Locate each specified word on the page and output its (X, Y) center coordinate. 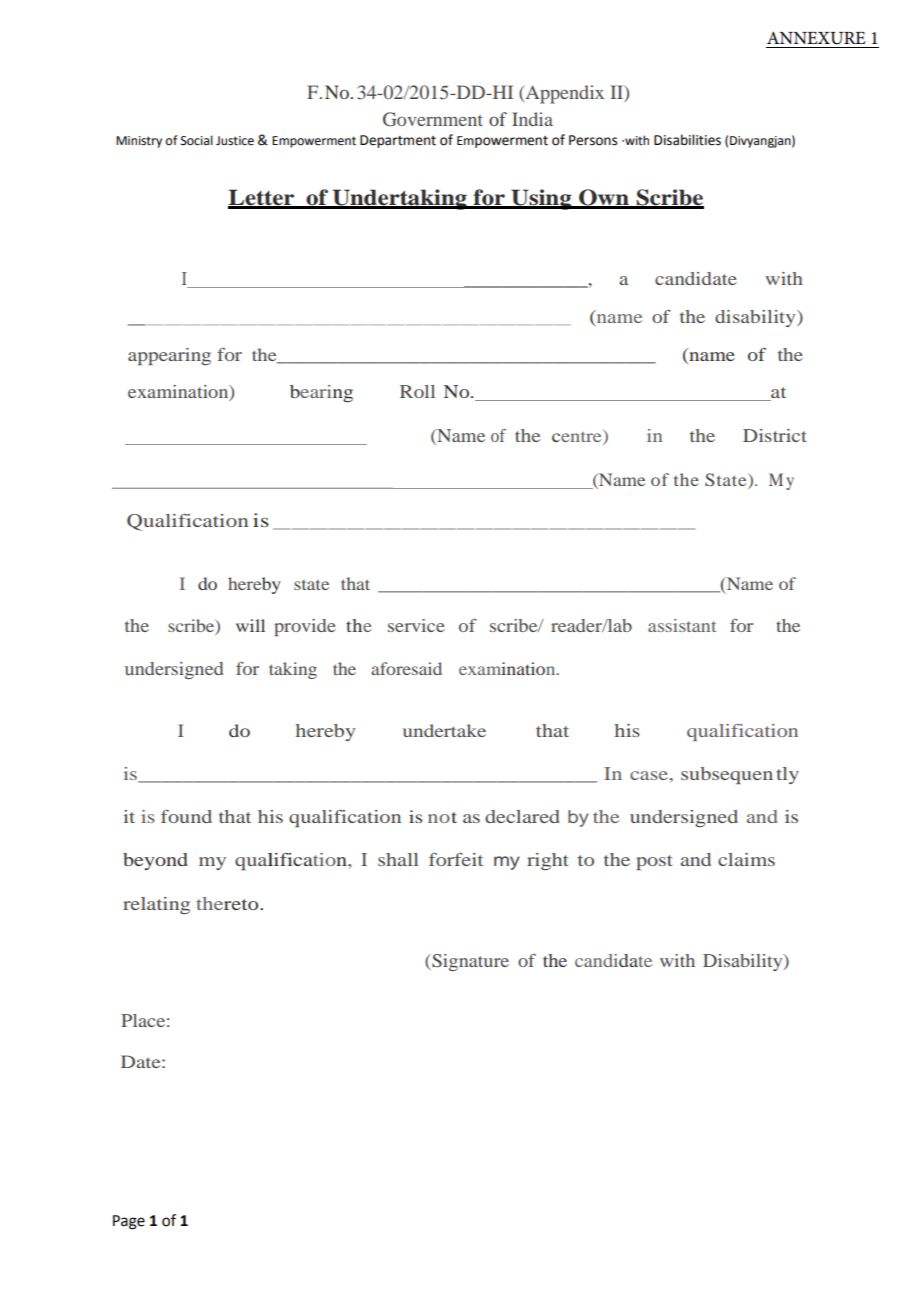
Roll (417, 391)
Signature (469, 962)
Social (197, 140)
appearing (169, 356)
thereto (228, 903)
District (775, 435)
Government (433, 119)
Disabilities (687, 140)
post (654, 862)
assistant (682, 625)
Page (129, 1222)
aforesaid (406, 668)
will (250, 625)
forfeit (456, 859)
